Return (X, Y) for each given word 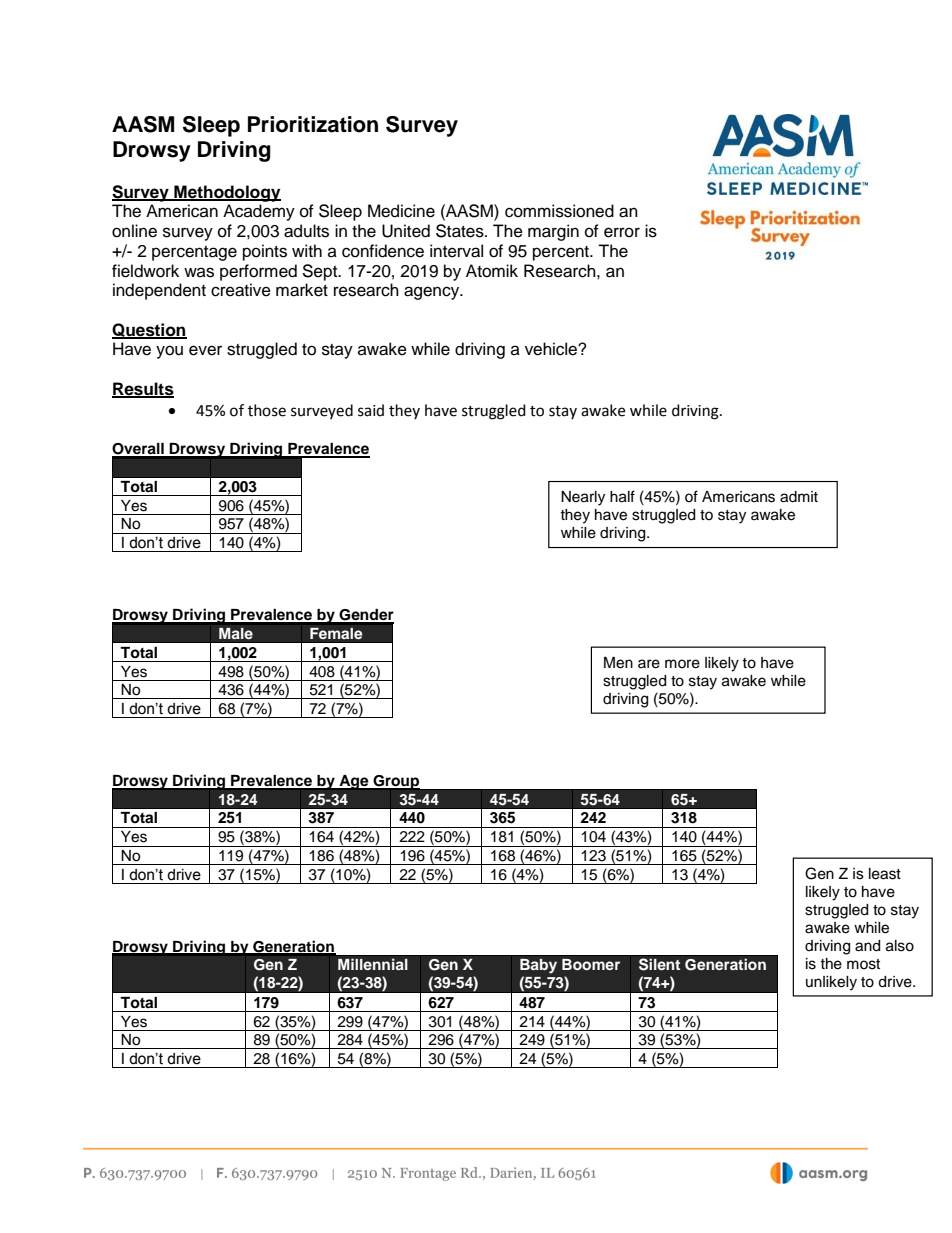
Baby (538, 966)
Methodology (226, 193)
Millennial (373, 964)
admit (799, 497)
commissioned (559, 211)
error (622, 232)
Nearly (583, 498)
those (267, 410)
